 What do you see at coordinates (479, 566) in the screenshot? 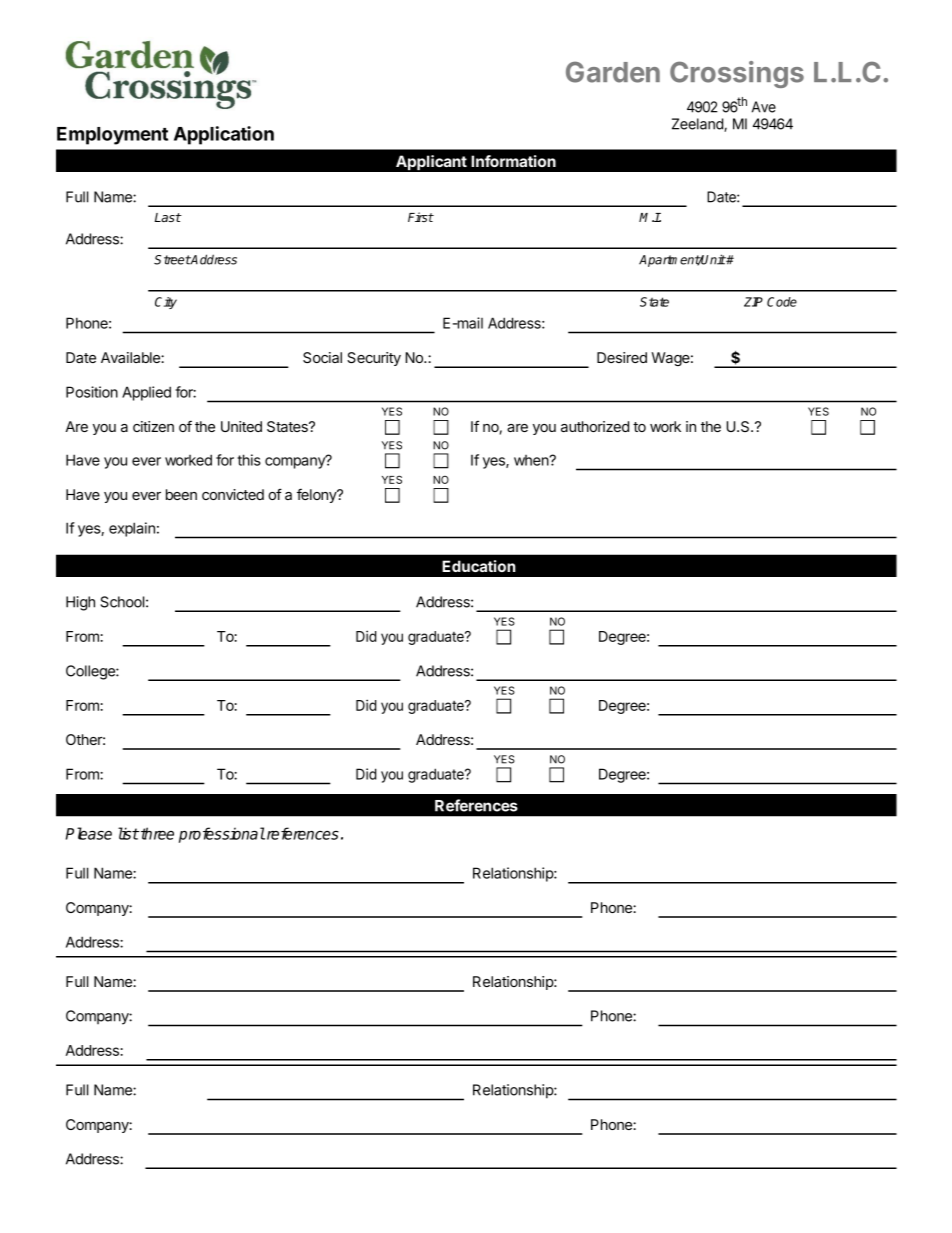
I see `Education` at bounding box center [479, 566].
